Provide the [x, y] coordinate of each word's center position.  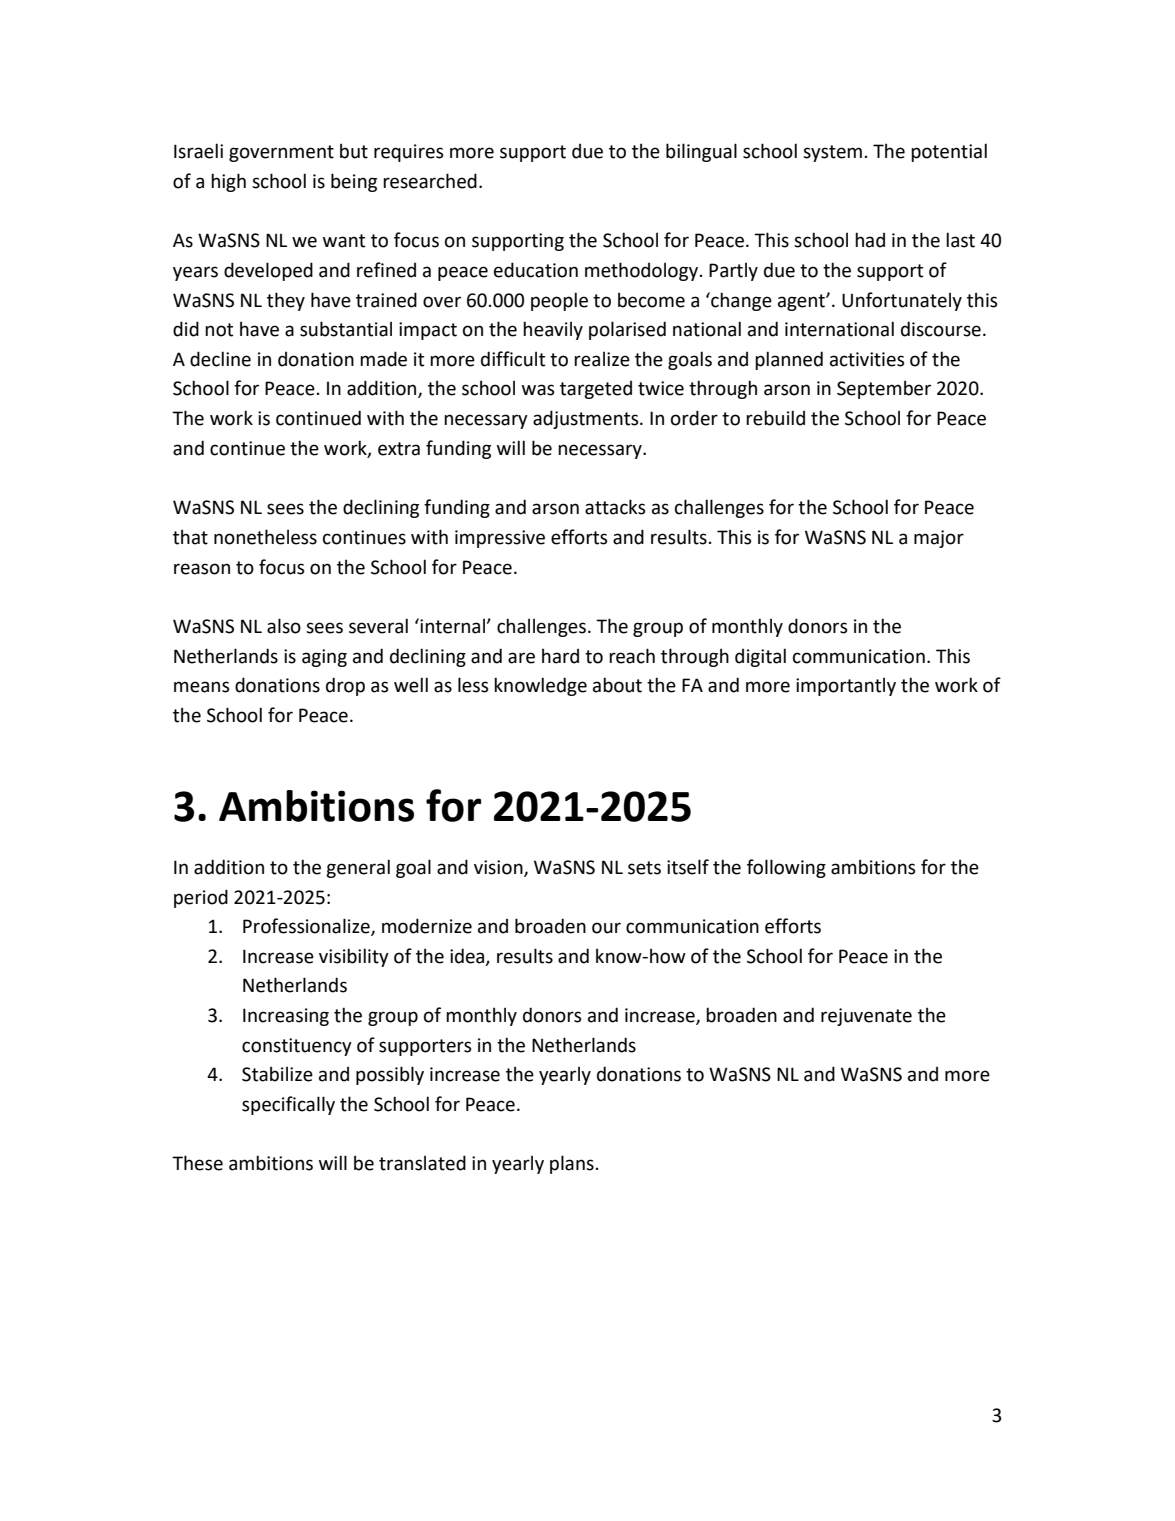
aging [324, 658]
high [228, 182]
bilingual [701, 152]
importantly [846, 686]
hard [560, 656]
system [832, 153]
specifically [288, 1105]
